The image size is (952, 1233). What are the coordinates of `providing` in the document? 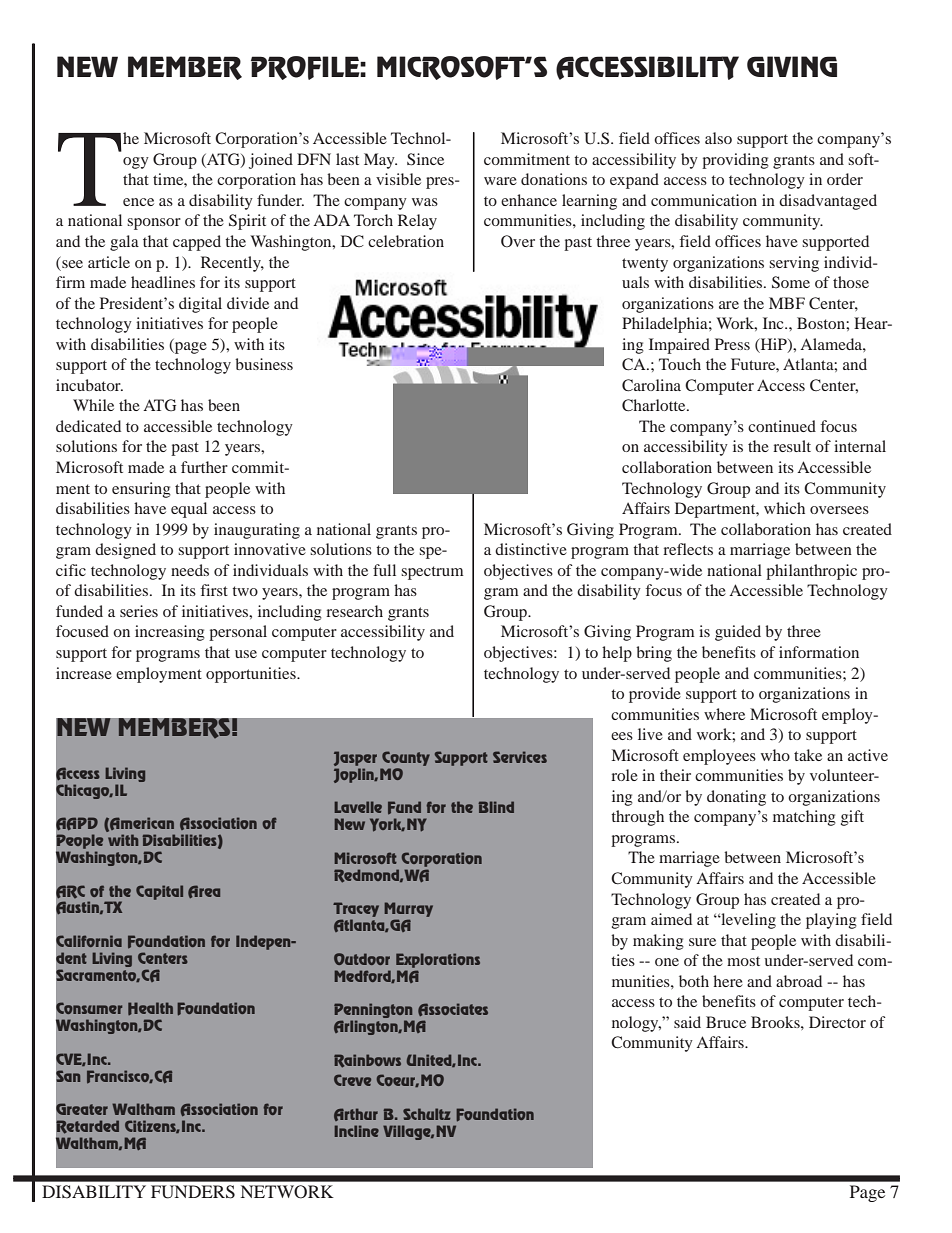 It's located at (735, 161).
